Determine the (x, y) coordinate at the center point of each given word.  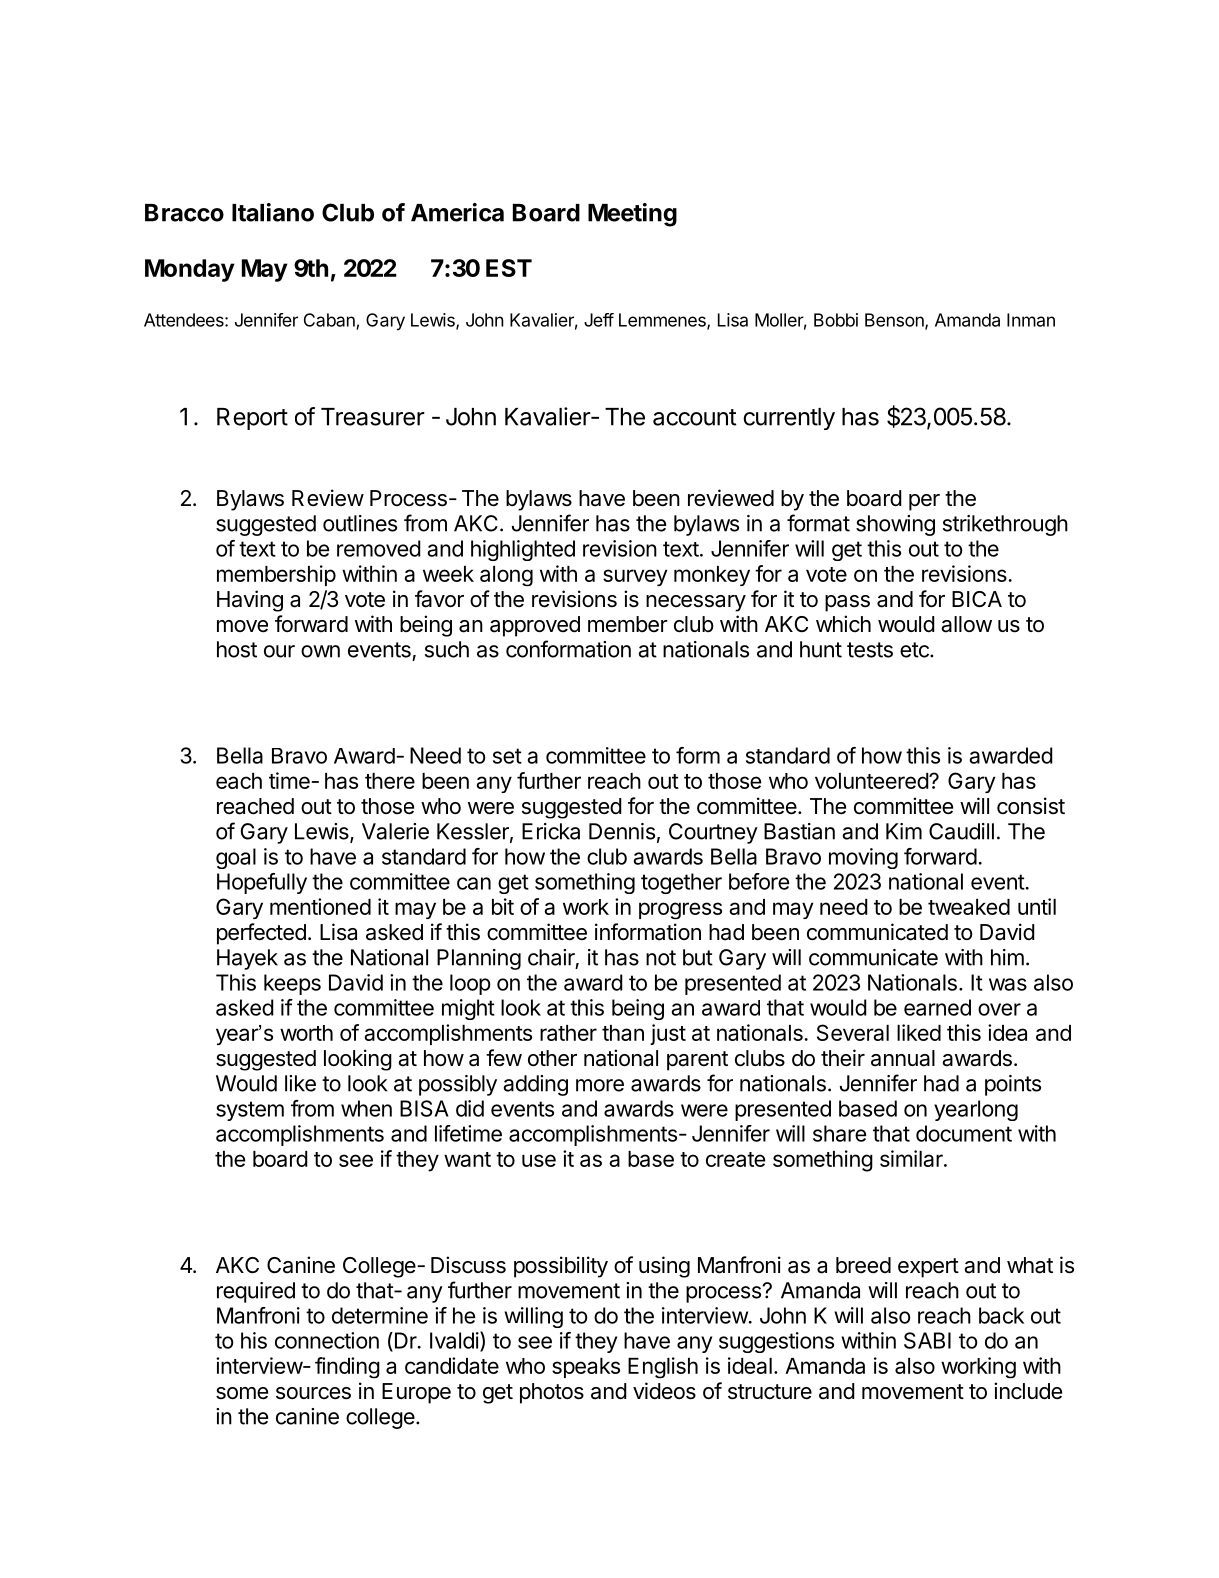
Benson (895, 321)
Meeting (632, 215)
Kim (904, 831)
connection (327, 1340)
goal (236, 858)
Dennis (622, 831)
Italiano (273, 212)
